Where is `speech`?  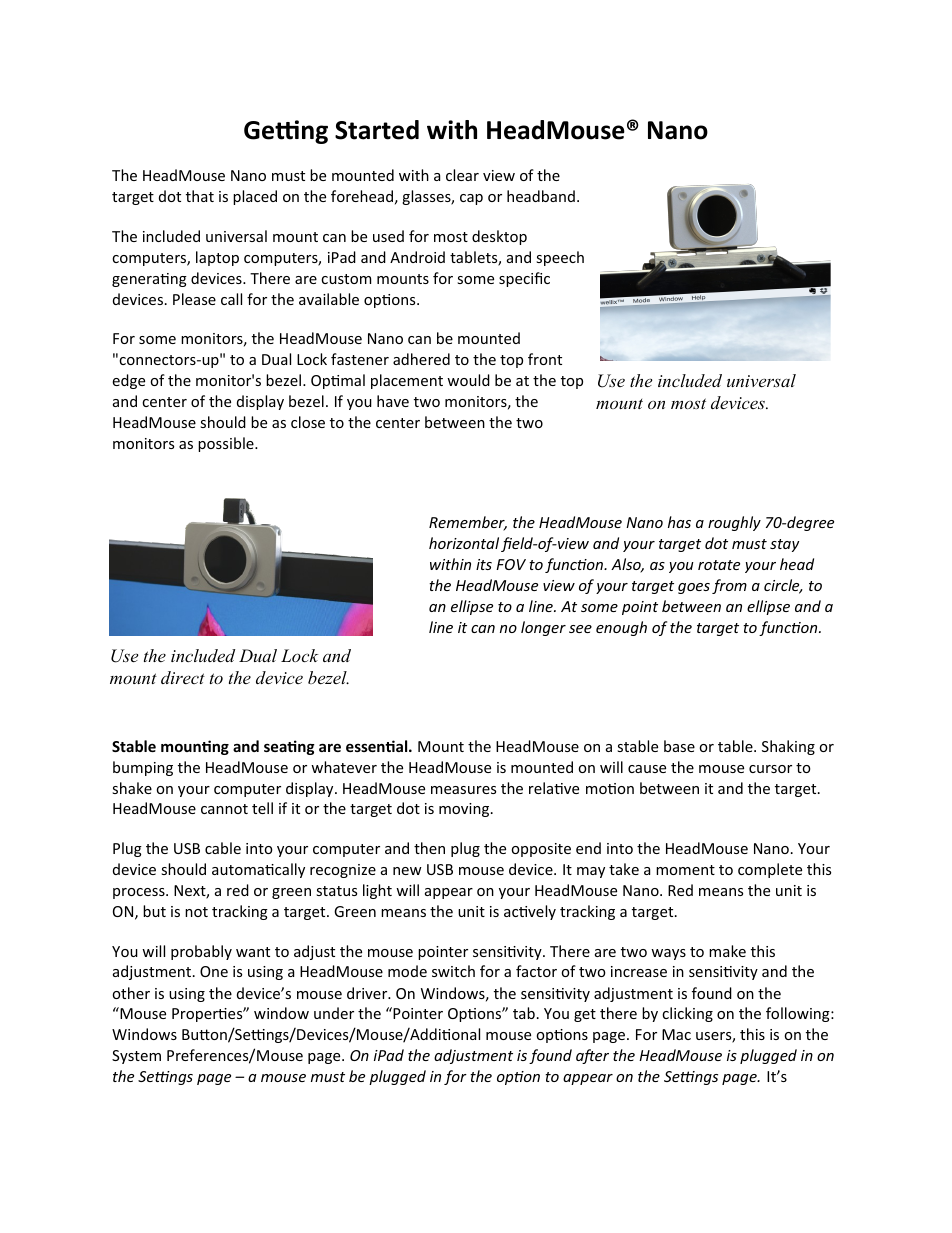
speech is located at coordinates (560, 258).
